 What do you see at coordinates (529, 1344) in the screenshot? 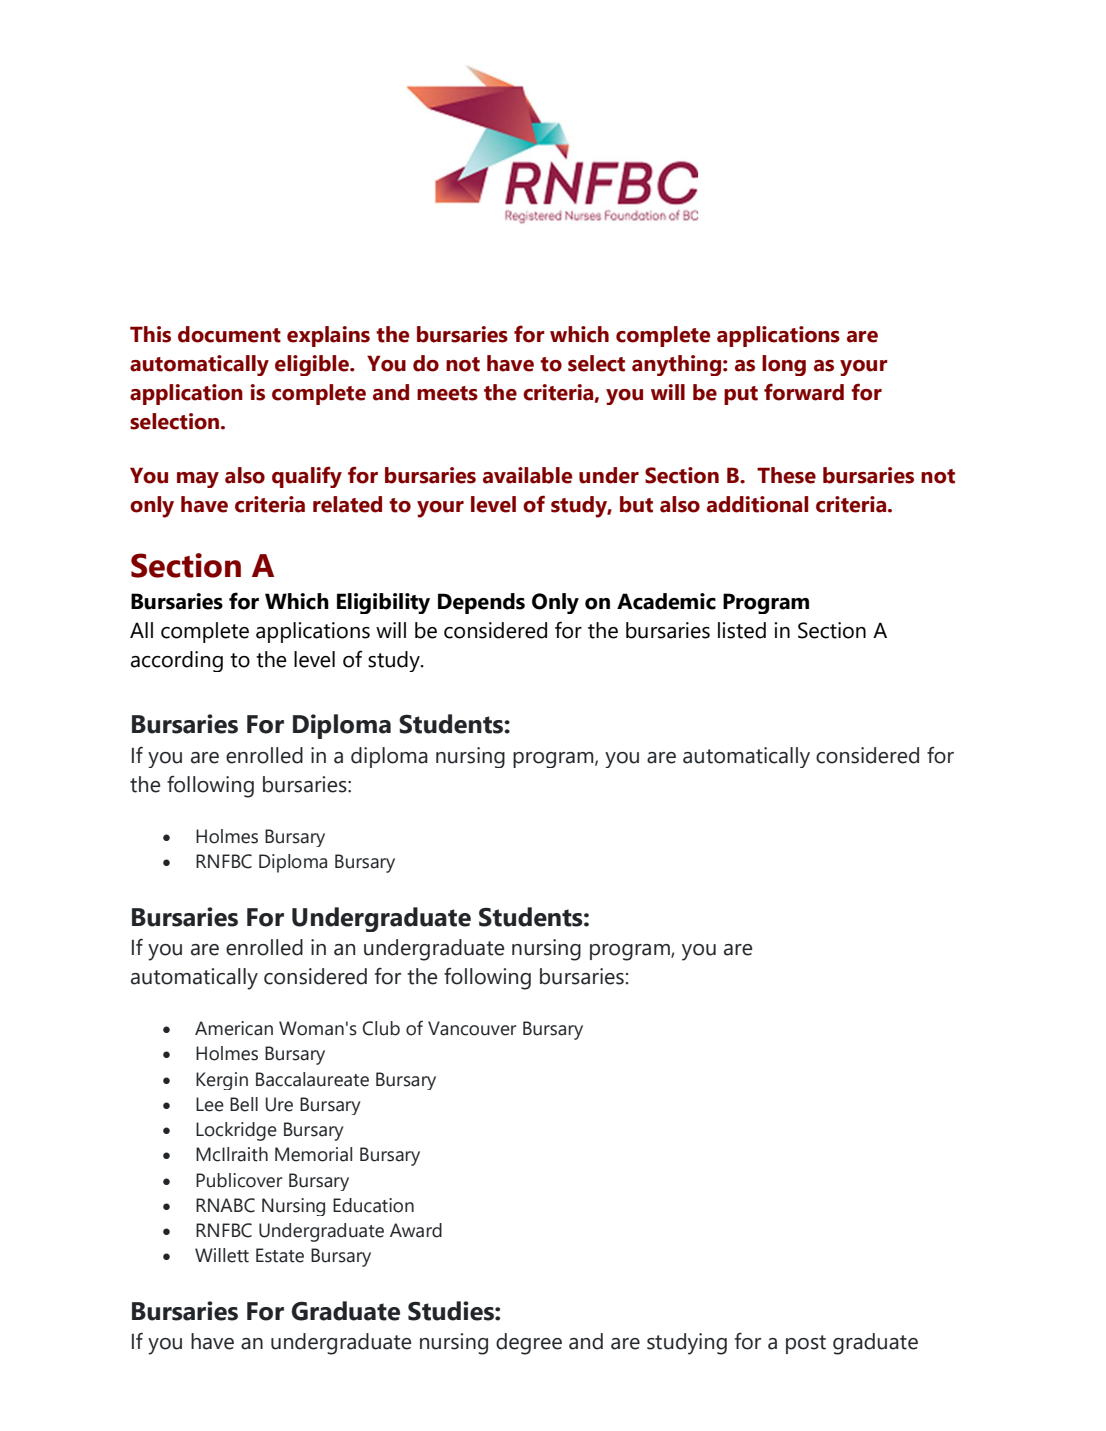
I see `degree` at bounding box center [529, 1344].
